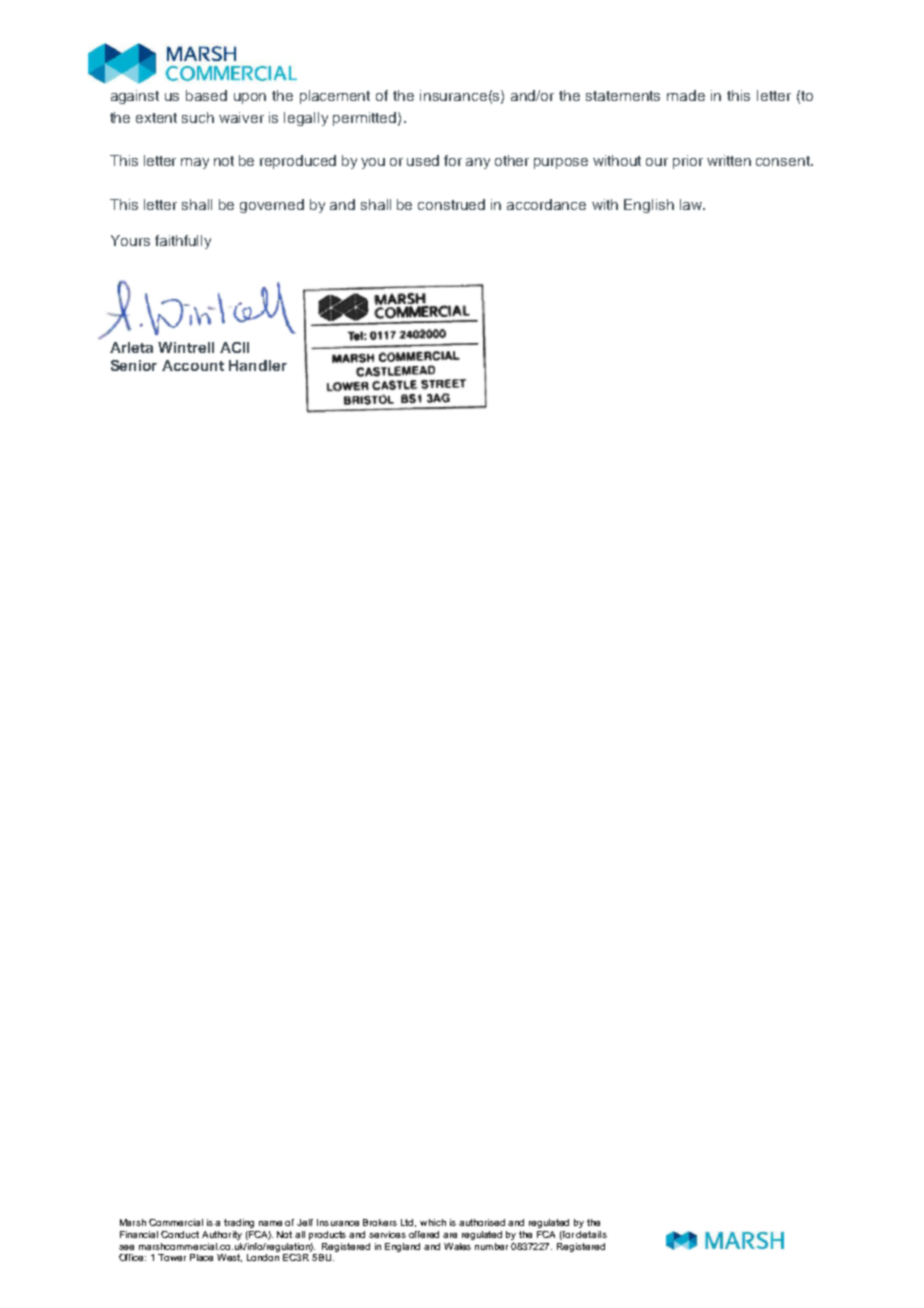  Describe the element at coordinates (688, 162) in the screenshot. I see `prior` at that location.
